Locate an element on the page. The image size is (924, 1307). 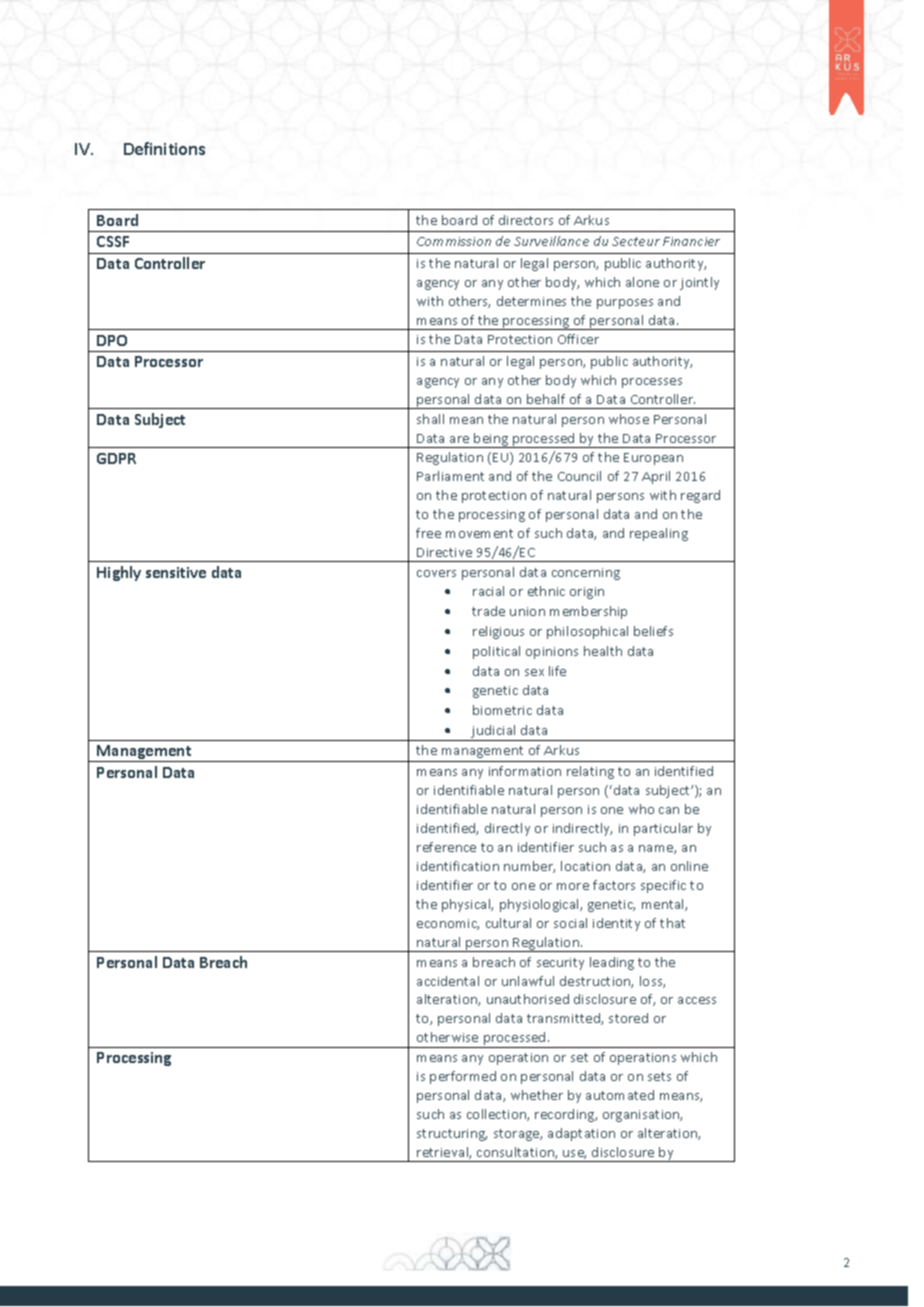
can is located at coordinates (669, 810).
